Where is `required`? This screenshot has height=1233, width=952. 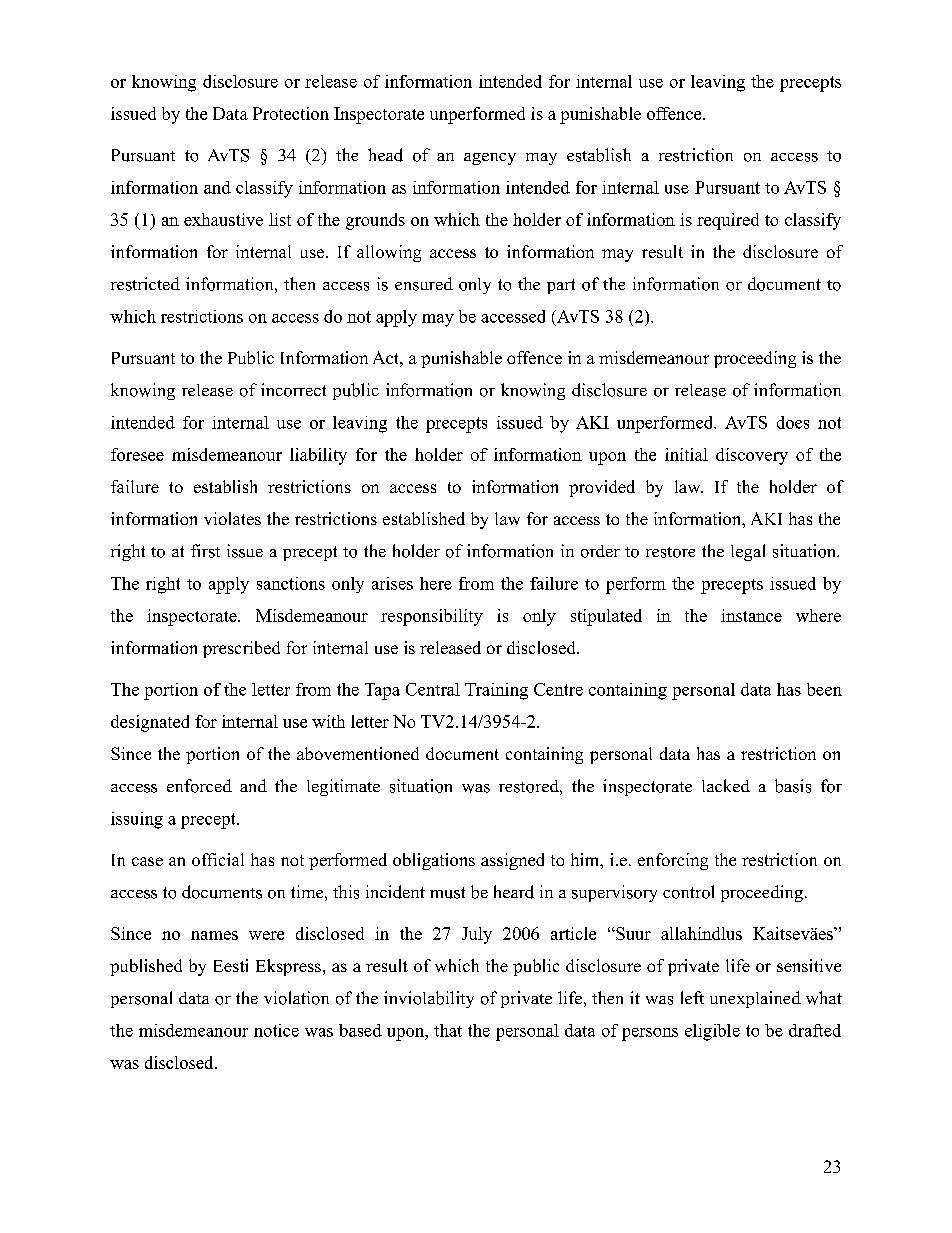
required is located at coordinates (728, 221).
